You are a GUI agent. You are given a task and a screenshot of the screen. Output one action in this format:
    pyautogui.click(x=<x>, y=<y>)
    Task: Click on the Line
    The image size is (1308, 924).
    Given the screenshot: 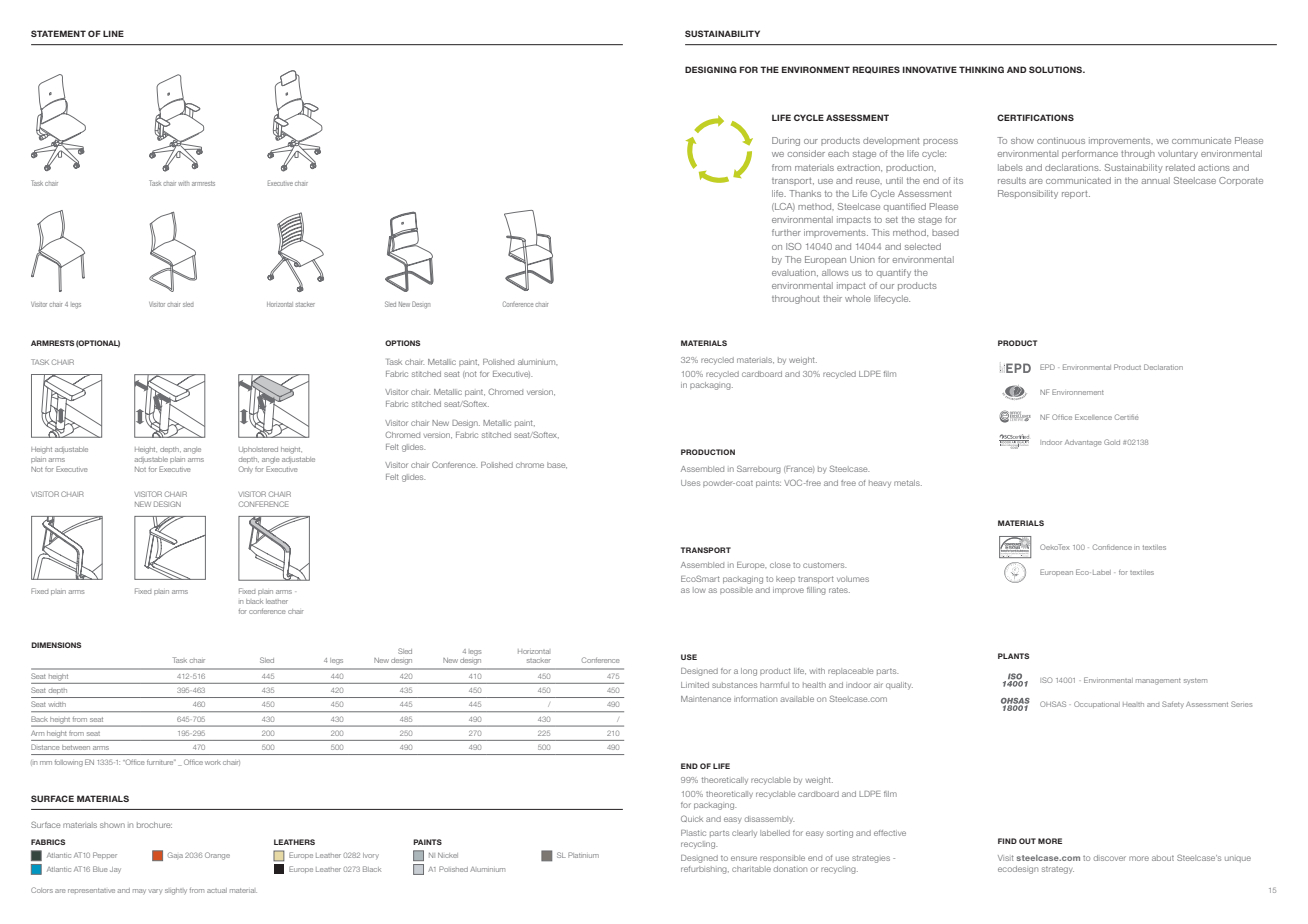 What is the action you would take?
    pyautogui.click(x=113, y=33)
